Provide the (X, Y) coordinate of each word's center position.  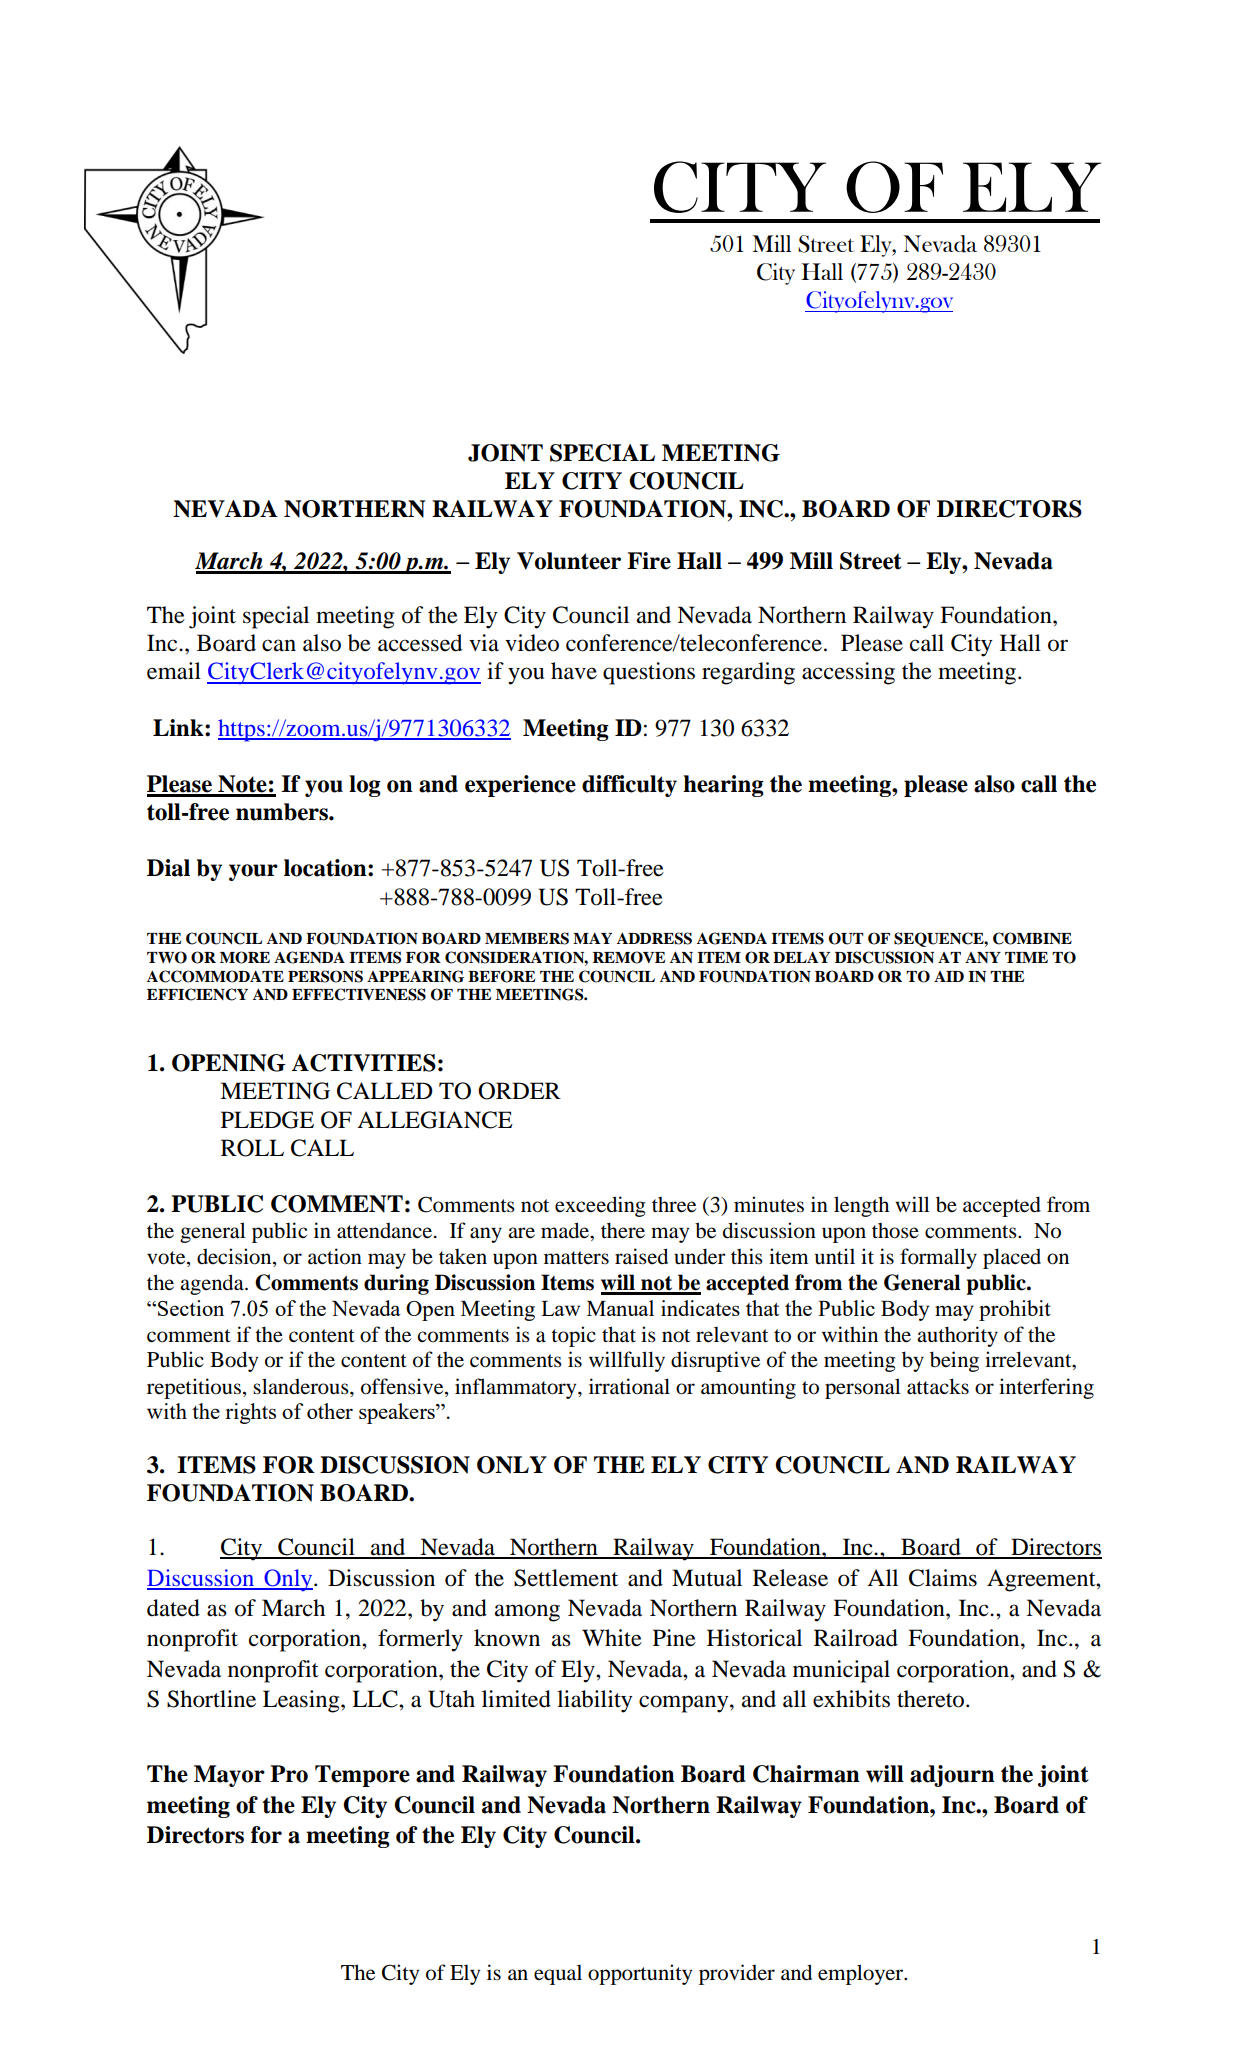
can (279, 645)
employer (862, 1974)
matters (576, 1258)
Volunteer (569, 561)
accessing (848, 673)
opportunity (640, 1974)
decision (235, 1257)
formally (938, 1258)
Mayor (229, 1776)
